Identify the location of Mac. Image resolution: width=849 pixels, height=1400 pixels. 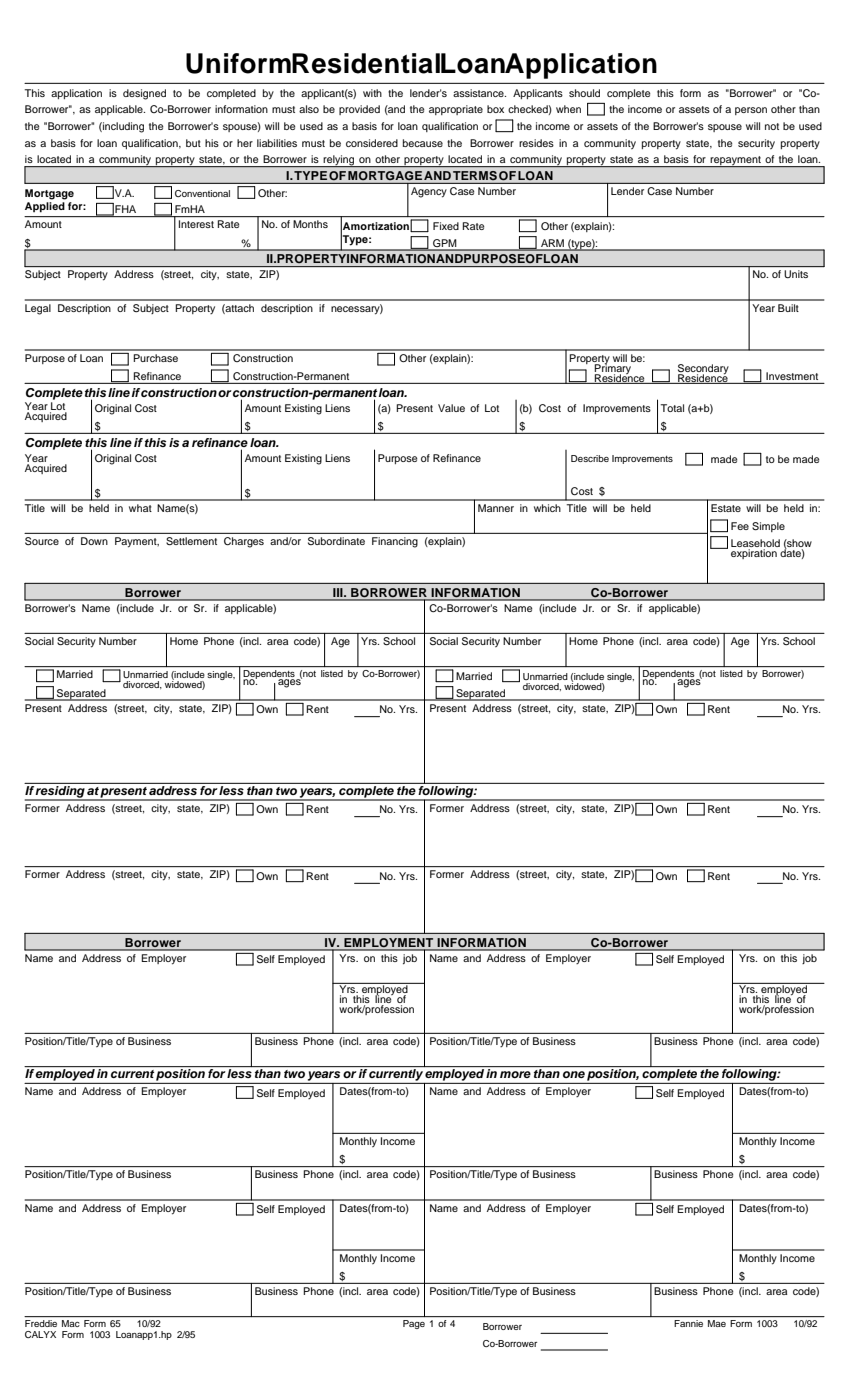
(71, 1323).
